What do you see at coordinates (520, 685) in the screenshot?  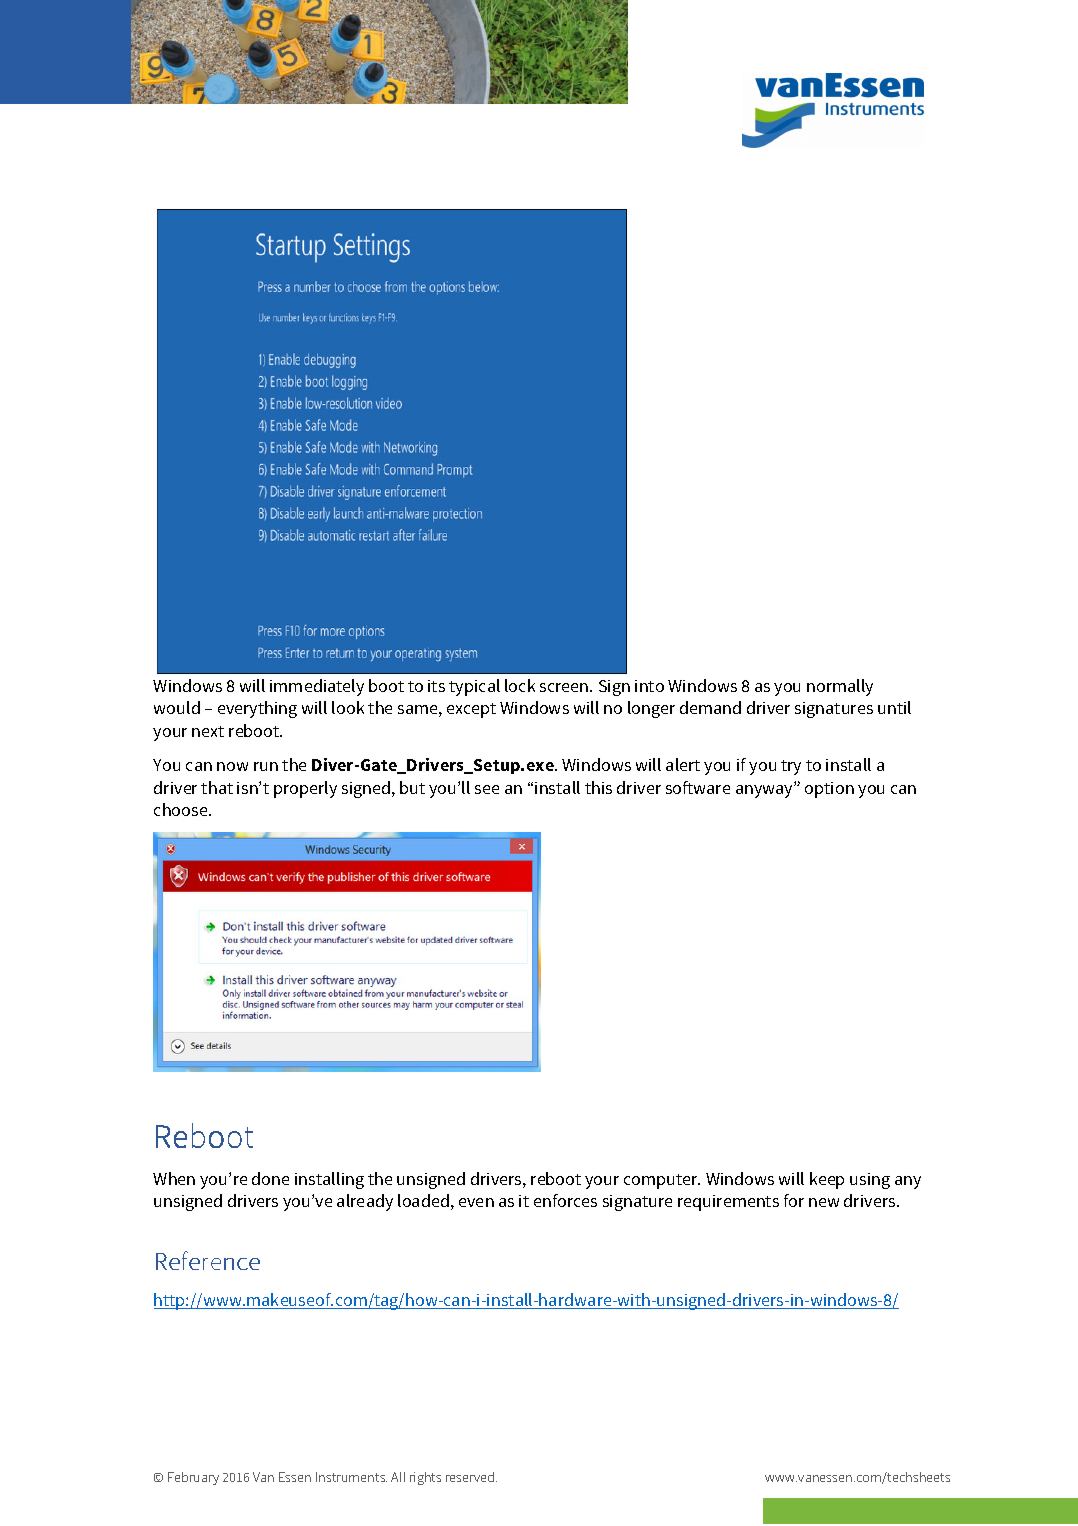 I see `lock` at bounding box center [520, 685].
